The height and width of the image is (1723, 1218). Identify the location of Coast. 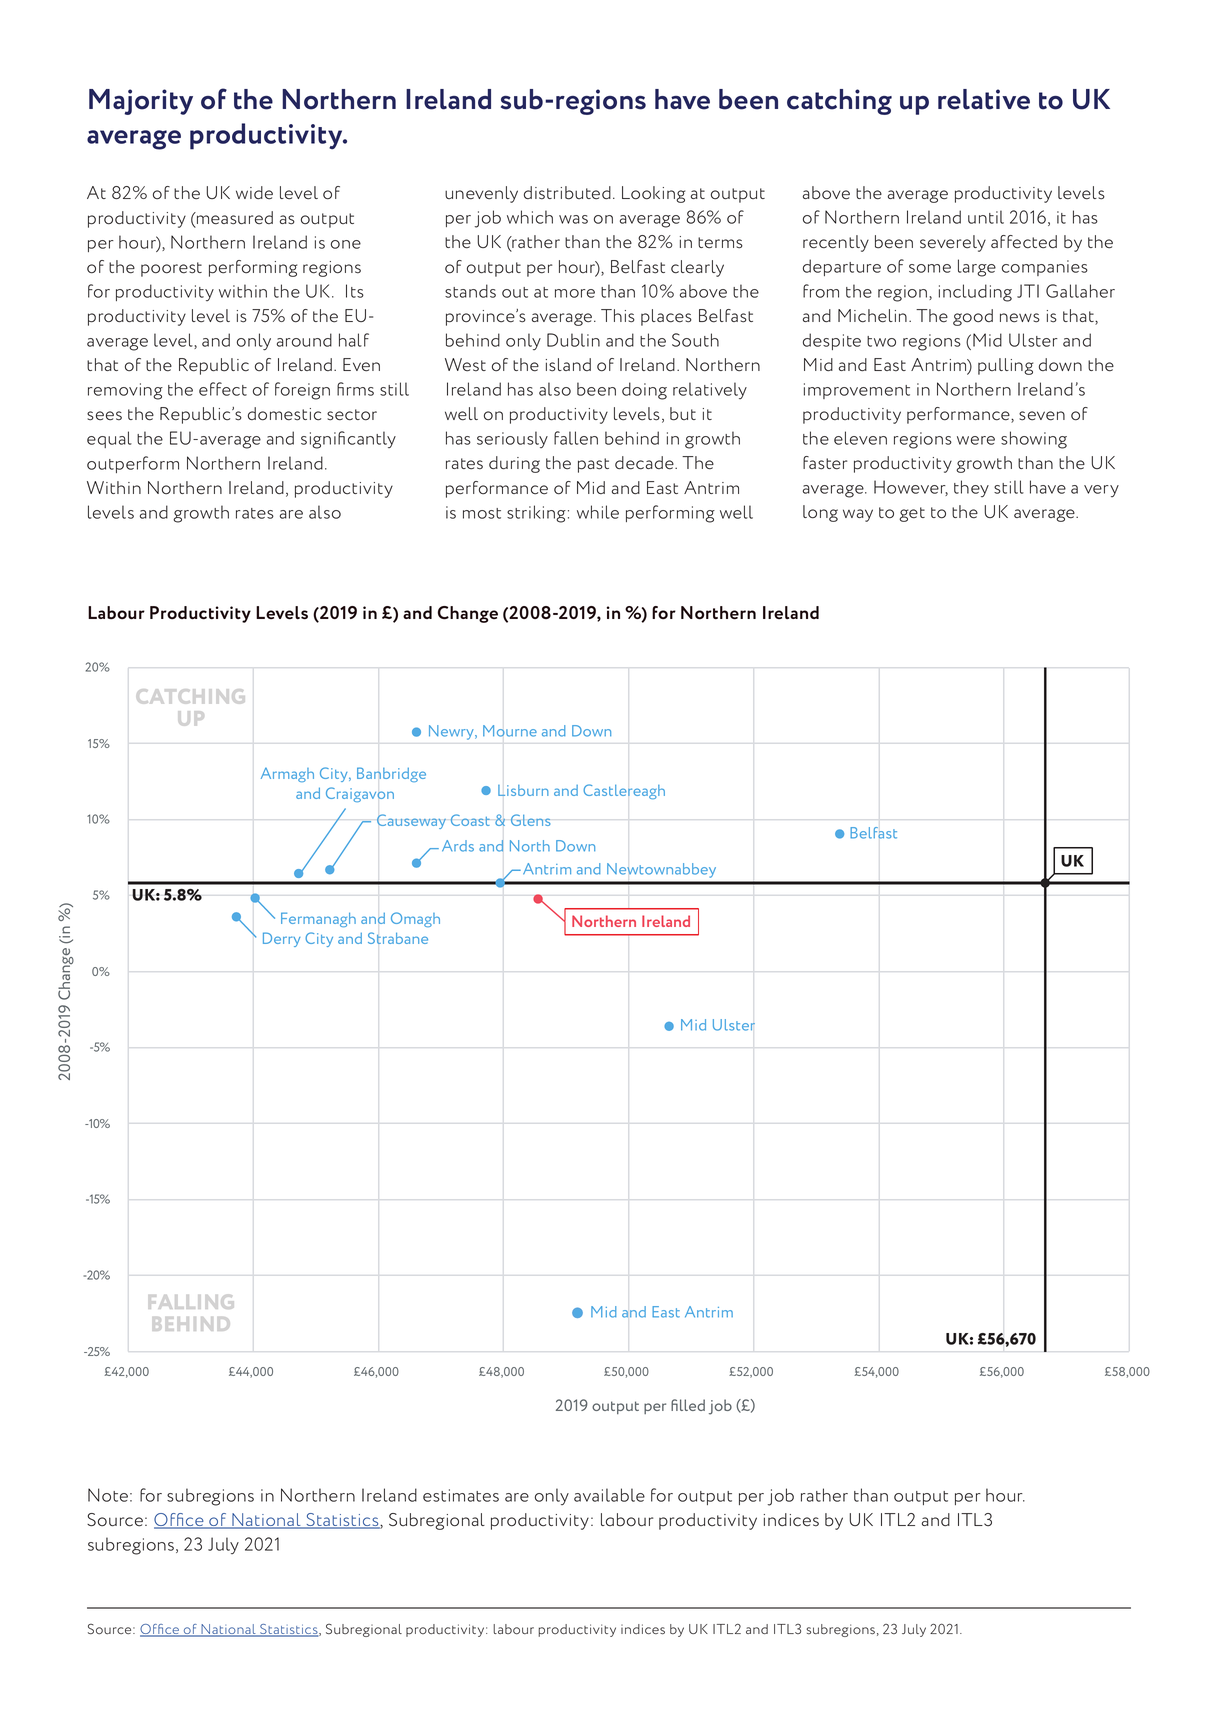
(470, 820).
